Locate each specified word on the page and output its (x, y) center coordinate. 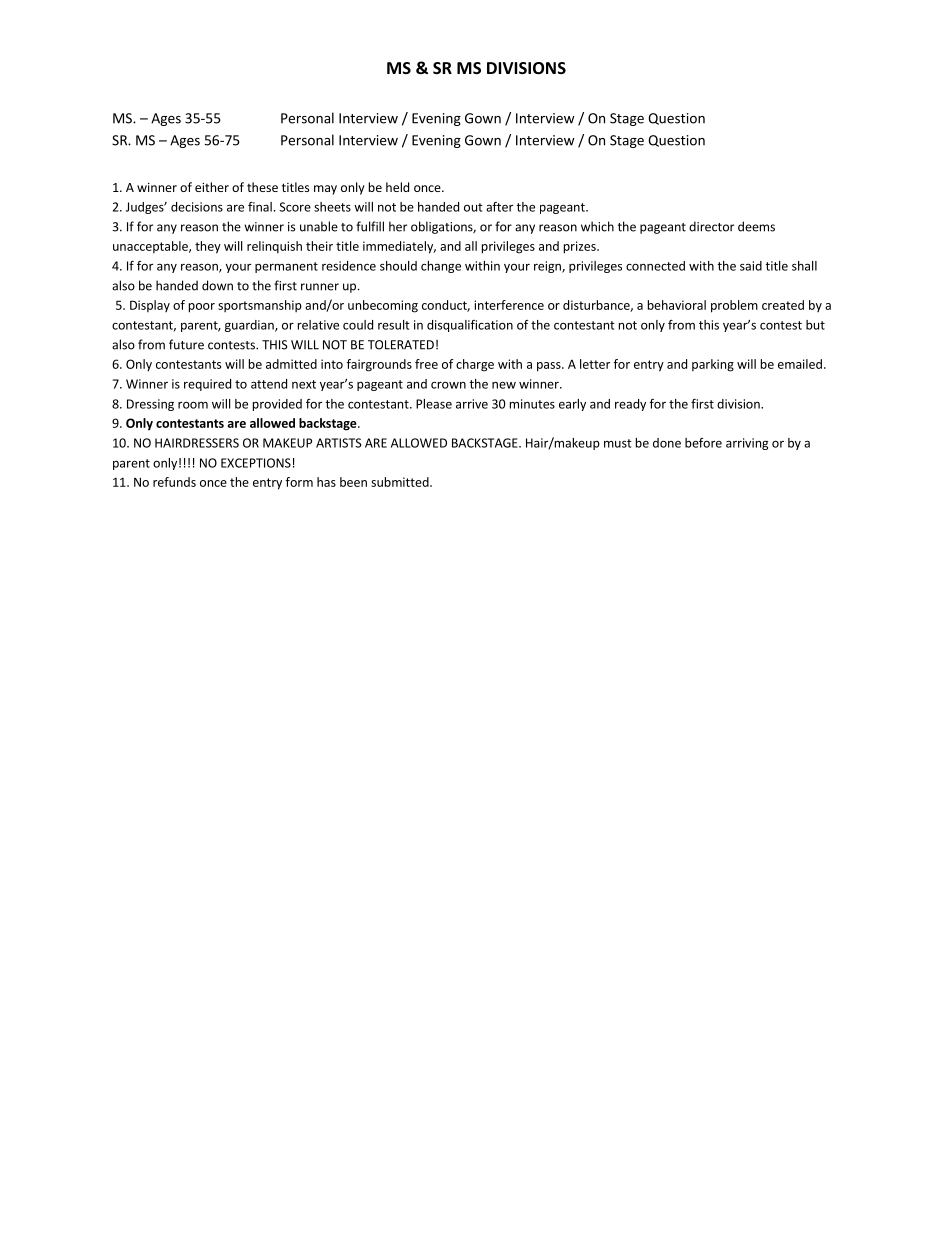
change (441, 267)
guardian (250, 326)
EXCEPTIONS (256, 463)
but (815, 325)
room (193, 405)
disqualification (470, 326)
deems (756, 226)
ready (630, 405)
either (212, 187)
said (751, 266)
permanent (286, 267)
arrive (472, 404)
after (499, 207)
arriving (747, 444)
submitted (401, 482)
